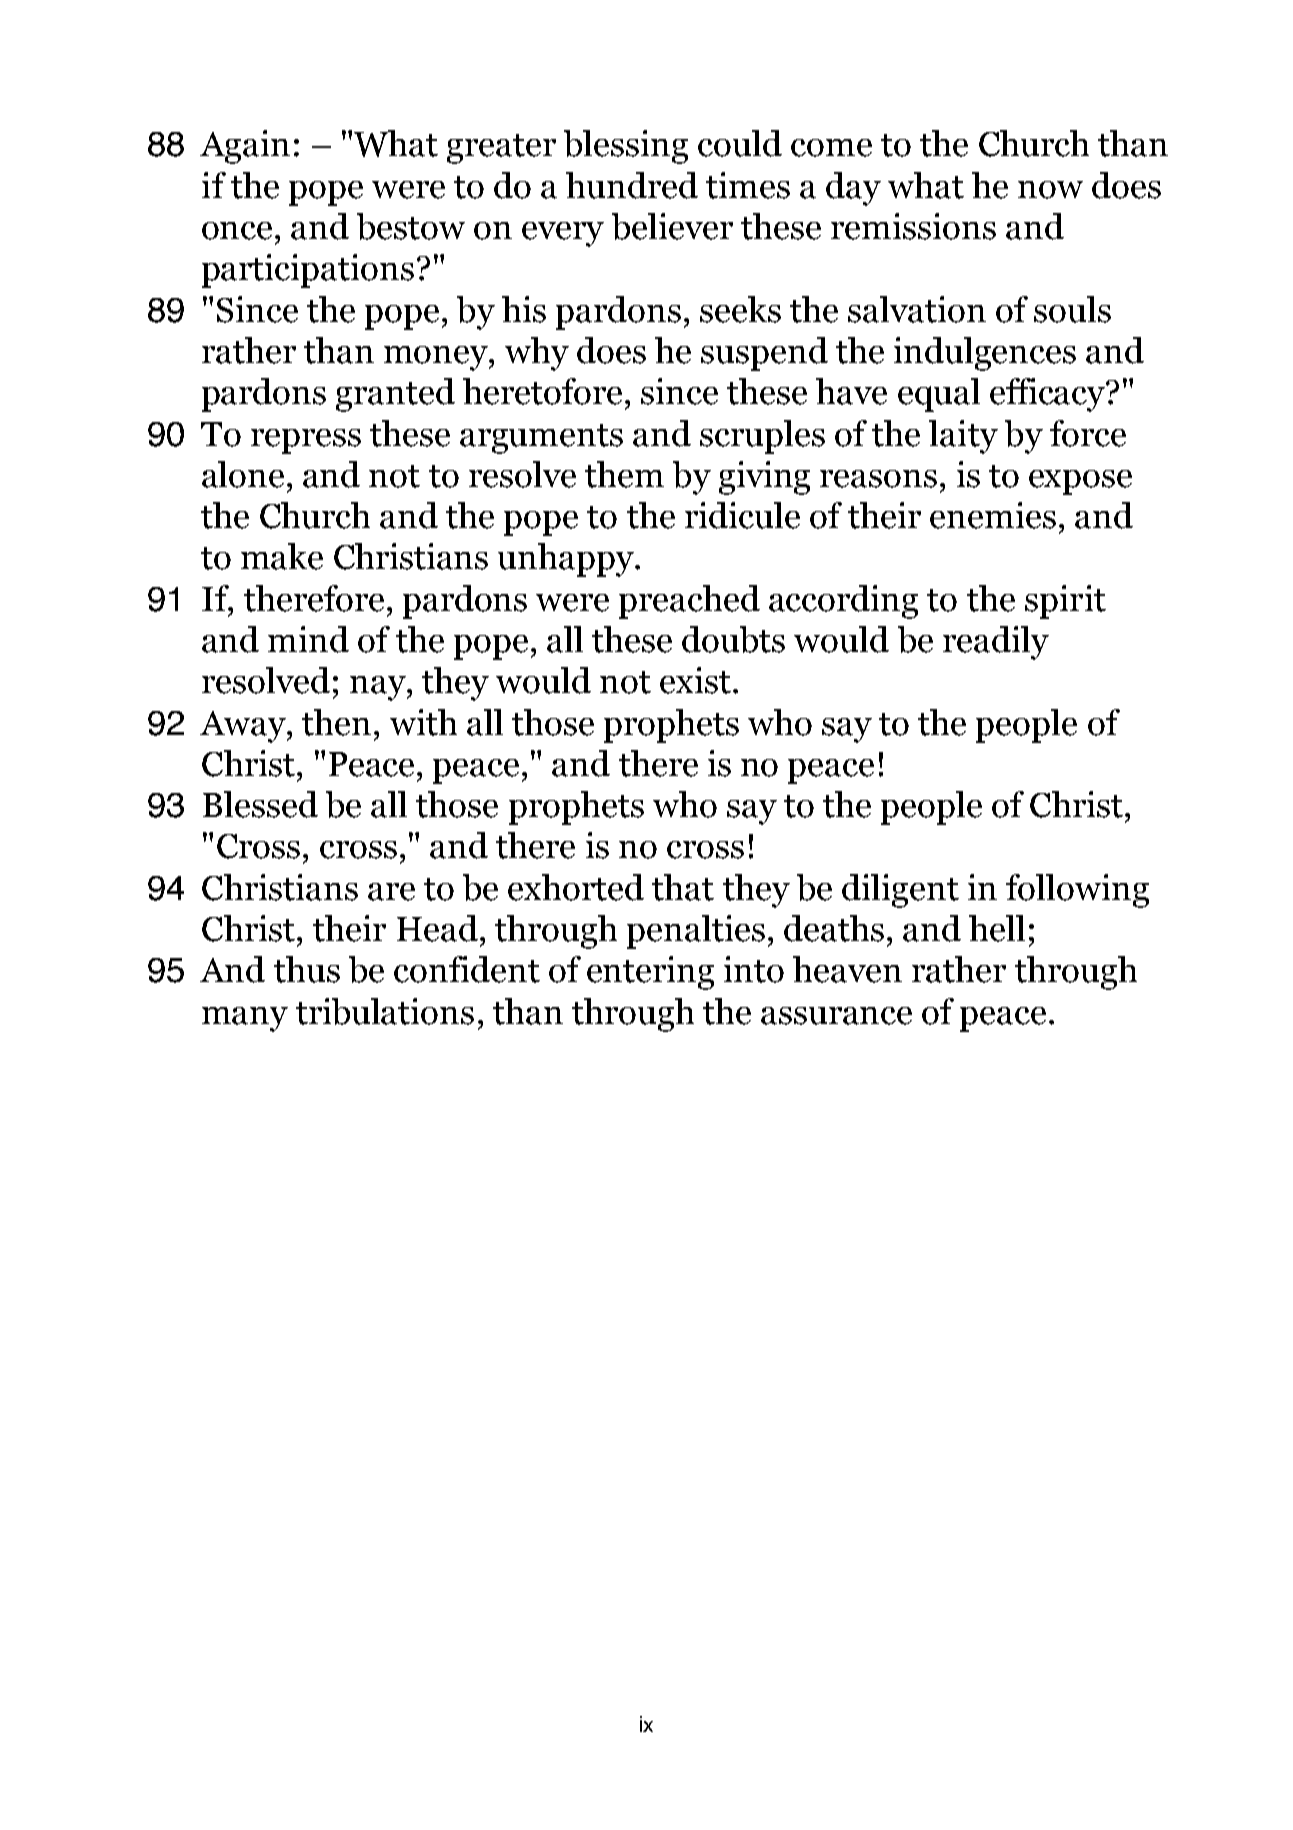 This screenshot has height=1830, width=1293. I want to click on thus, so click(307, 969).
